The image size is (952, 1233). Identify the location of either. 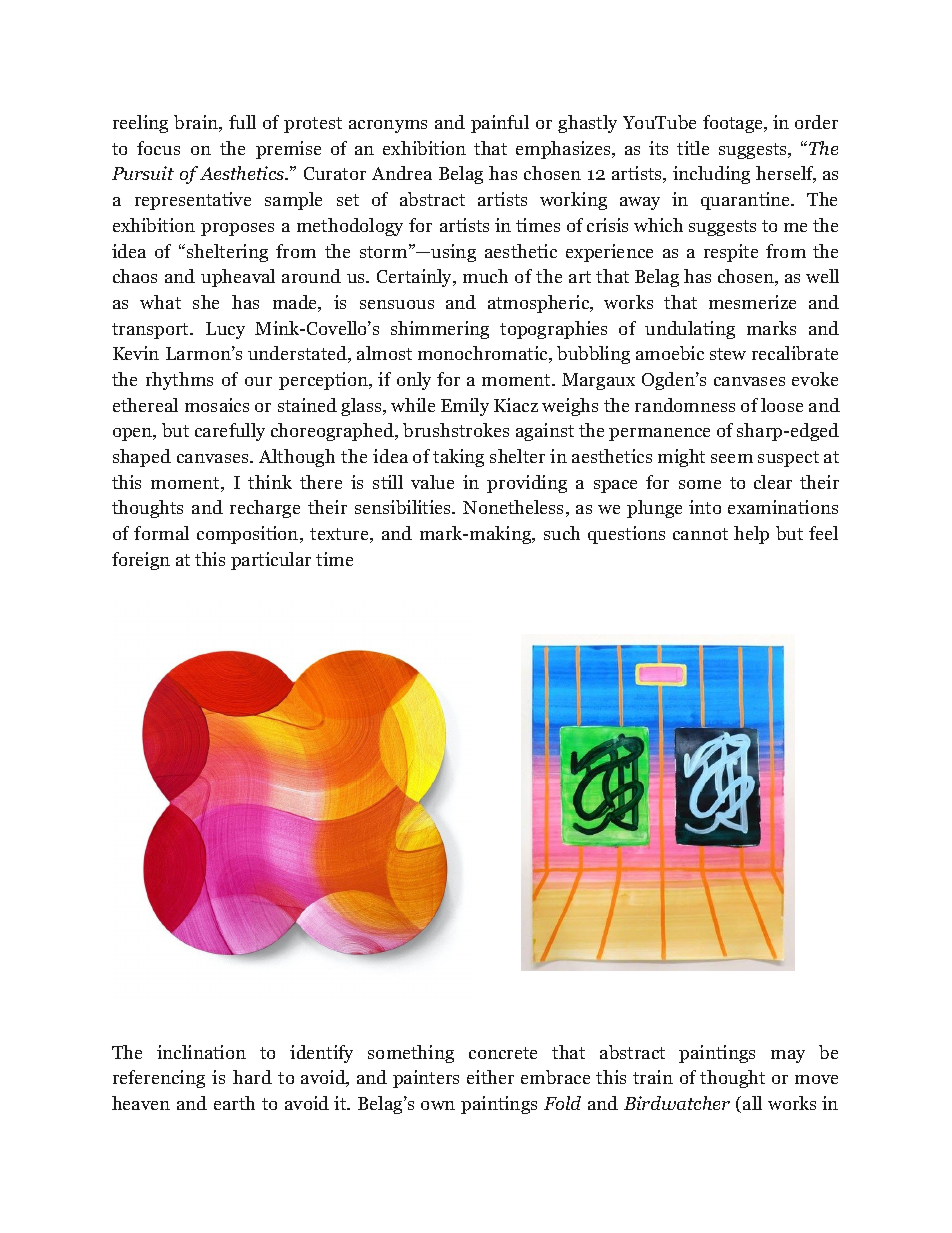
(490, 1077).
